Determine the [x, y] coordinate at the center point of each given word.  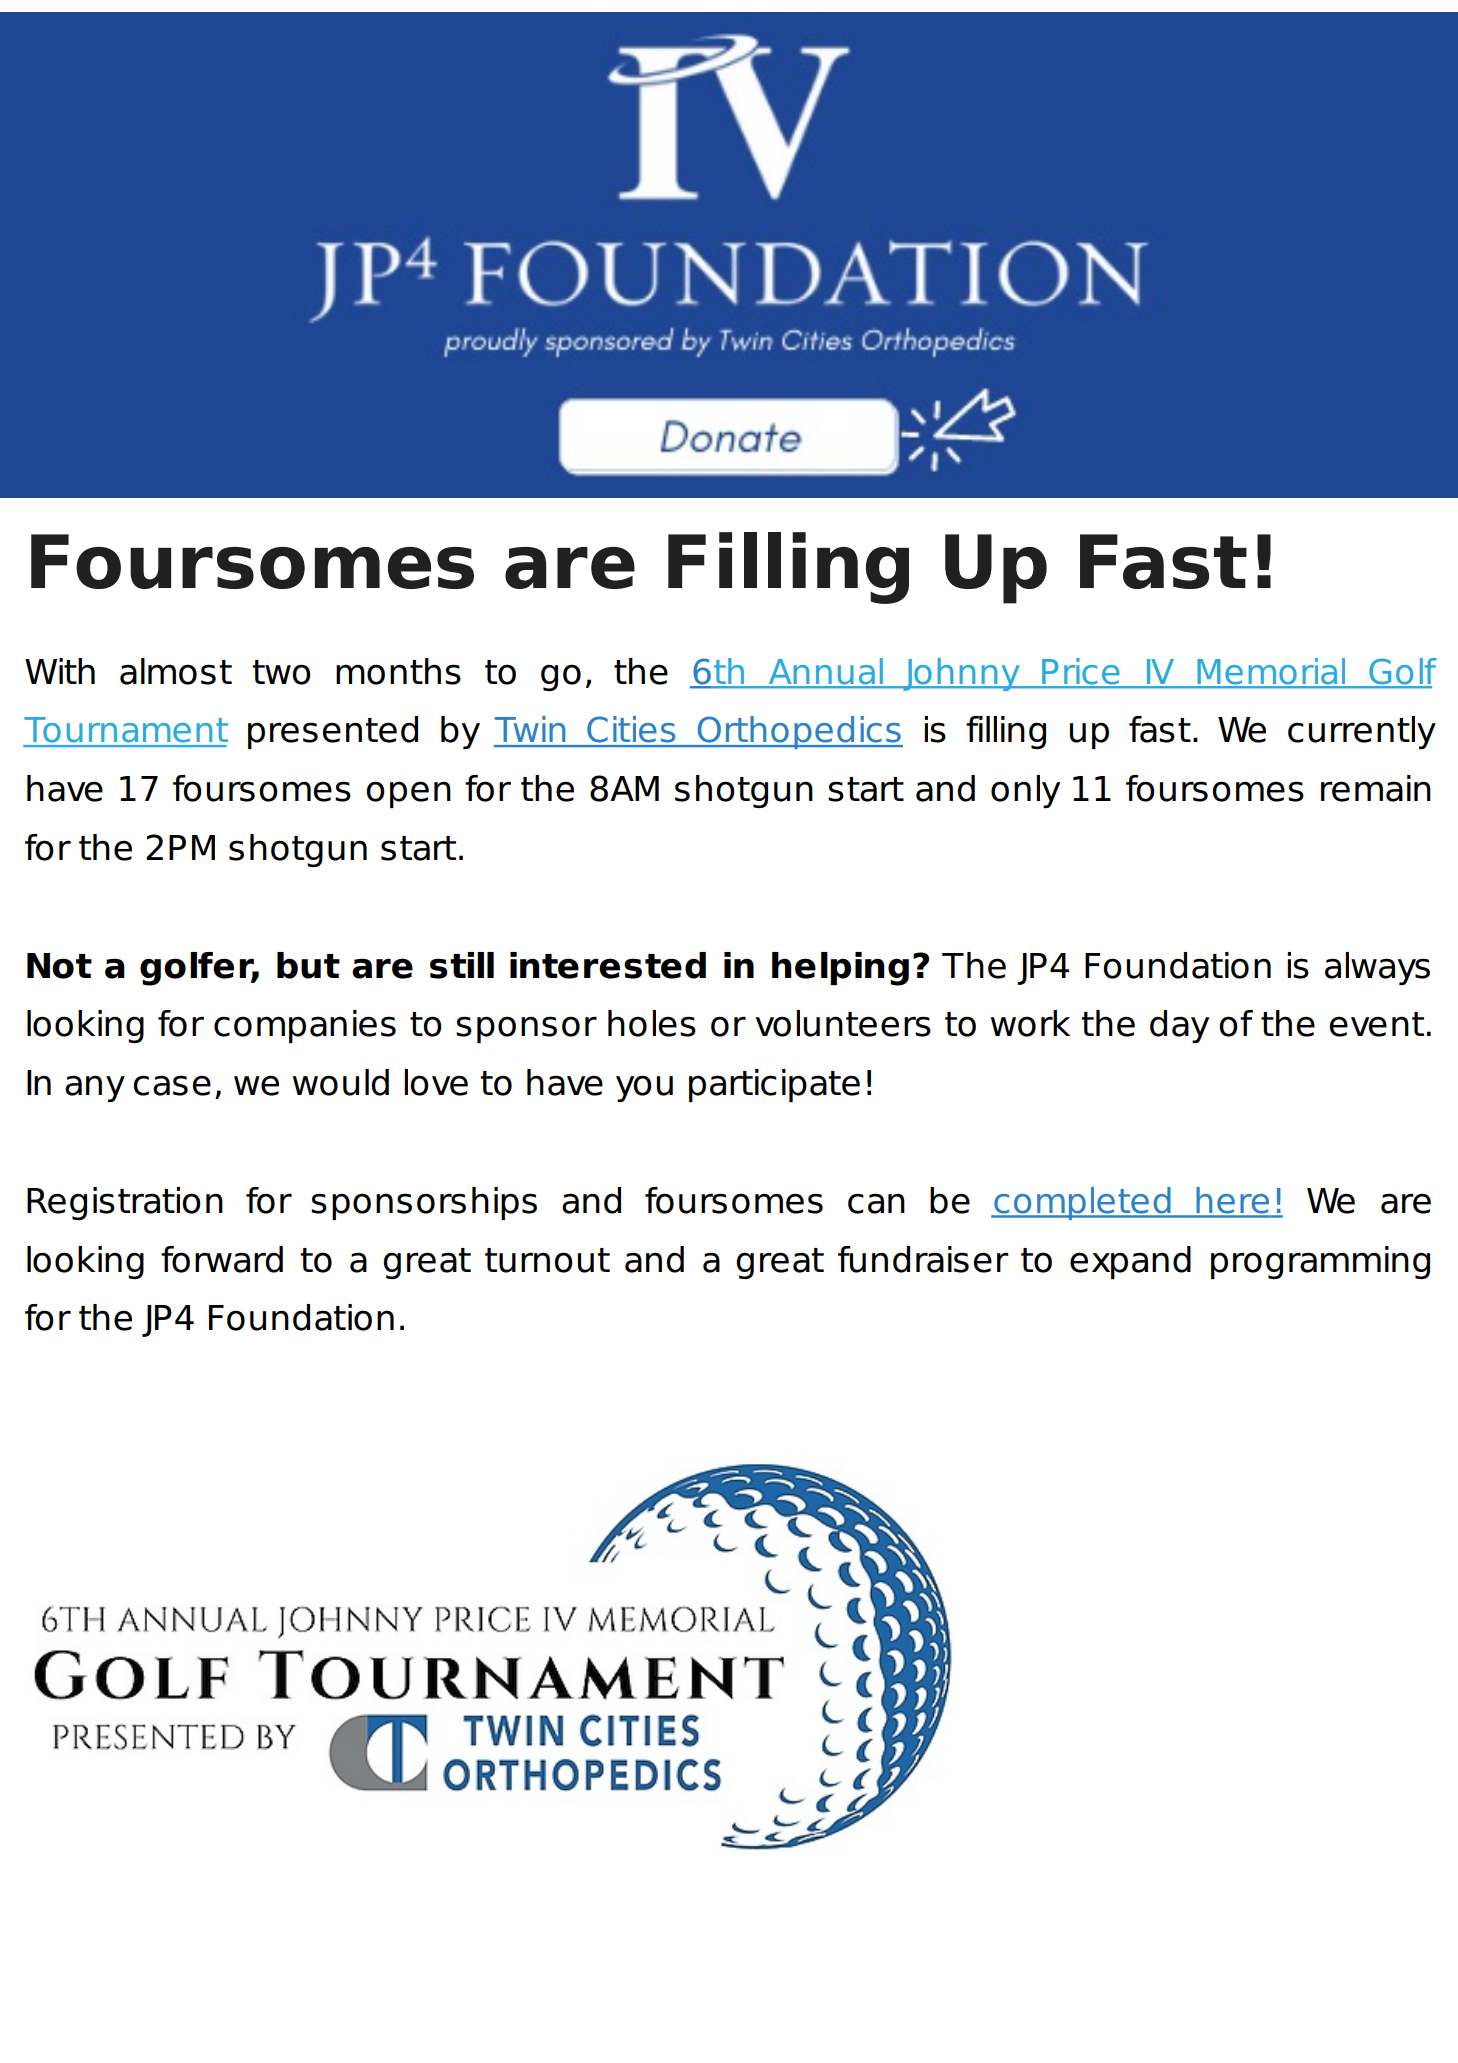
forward [222, 1259]
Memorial [1271, 672]
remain [1376, 788]
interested [608, 965]
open [408, 794]
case [172, 1085]
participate [774, 1085]
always [1377, 968]
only [1025, 791]
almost [176, 671]
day [1179, 1026]
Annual [825, 672]
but [308, 965]
